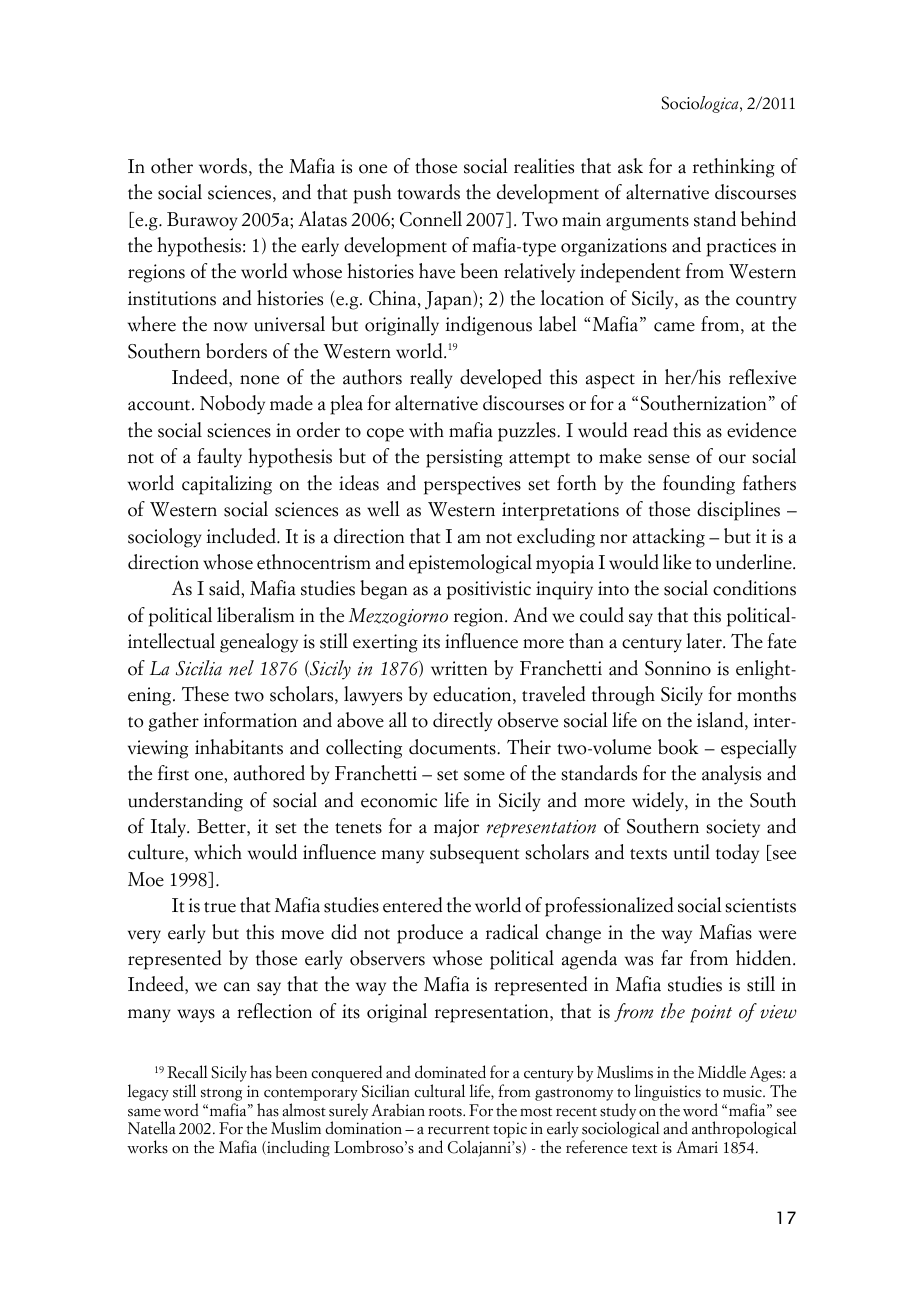 Image resolution: width=924 pixels, height=1308 pixels. Describe the element at coordinates (456, 828) in the screenshot. I see `major` at that location.
